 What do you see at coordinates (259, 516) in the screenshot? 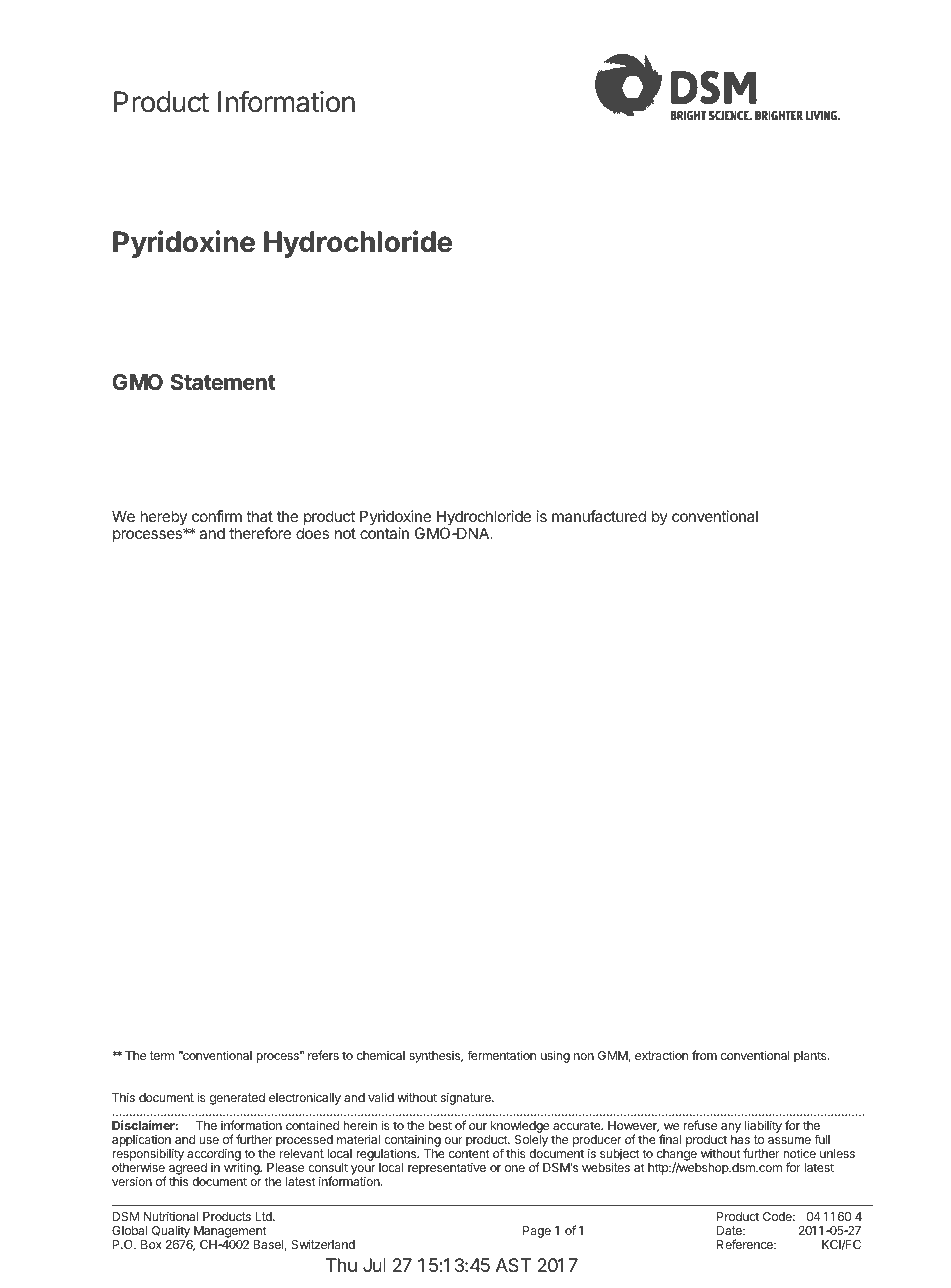
I see `that` at bounding box center [259, 516].
